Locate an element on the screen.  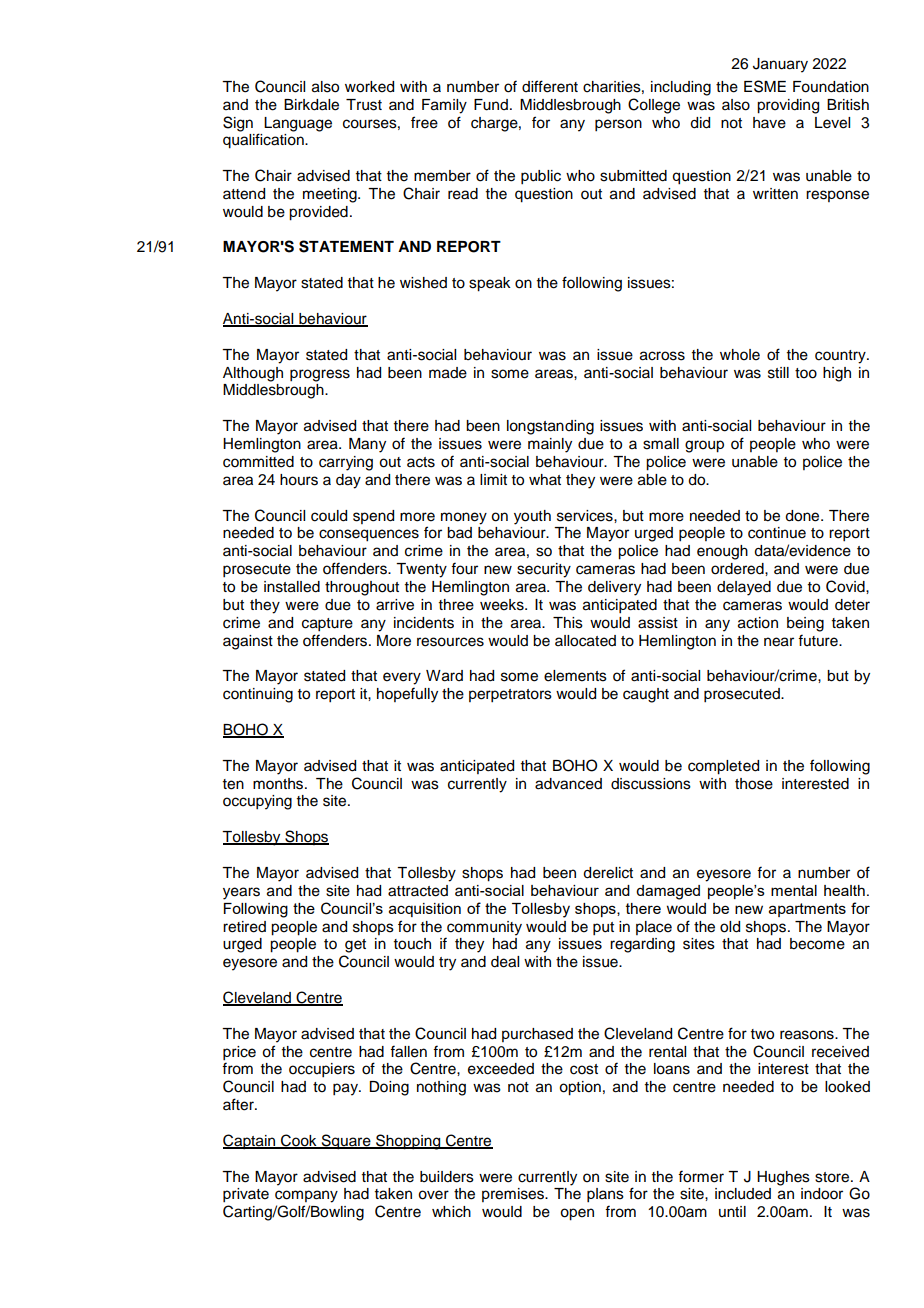
different is located at coordinates (550, 86).
